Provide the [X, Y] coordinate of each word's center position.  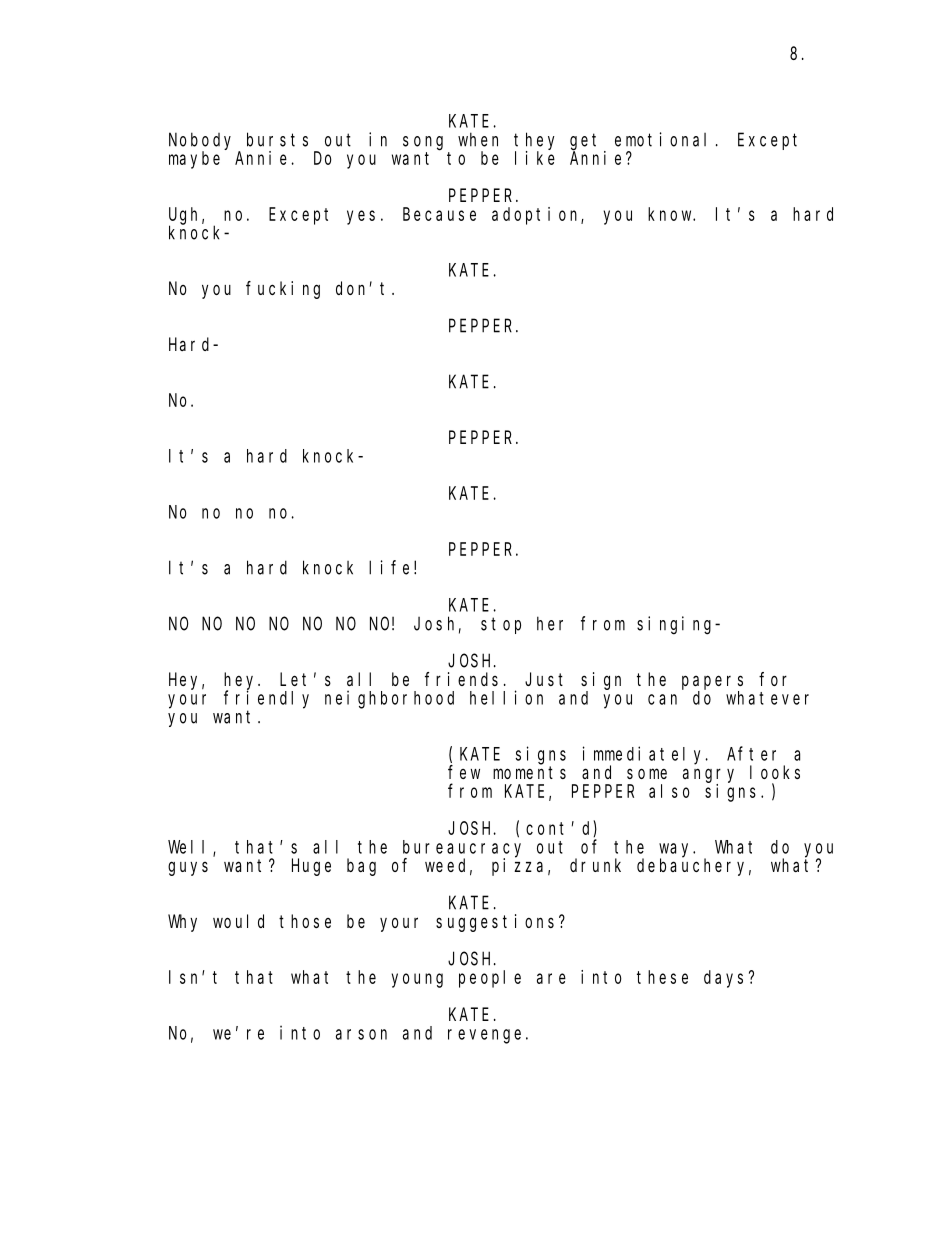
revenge [484, 1036]
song [423, 143]
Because [439, 214]
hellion [506, 697]
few [464, 772]
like [535, 158]
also [669, 791]
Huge [311, 867]
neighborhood [389, 699]
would [238, 921]
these [662, 977]
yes [361, 217]
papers [712, 682]
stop [501, 625]
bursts [277, 139]
